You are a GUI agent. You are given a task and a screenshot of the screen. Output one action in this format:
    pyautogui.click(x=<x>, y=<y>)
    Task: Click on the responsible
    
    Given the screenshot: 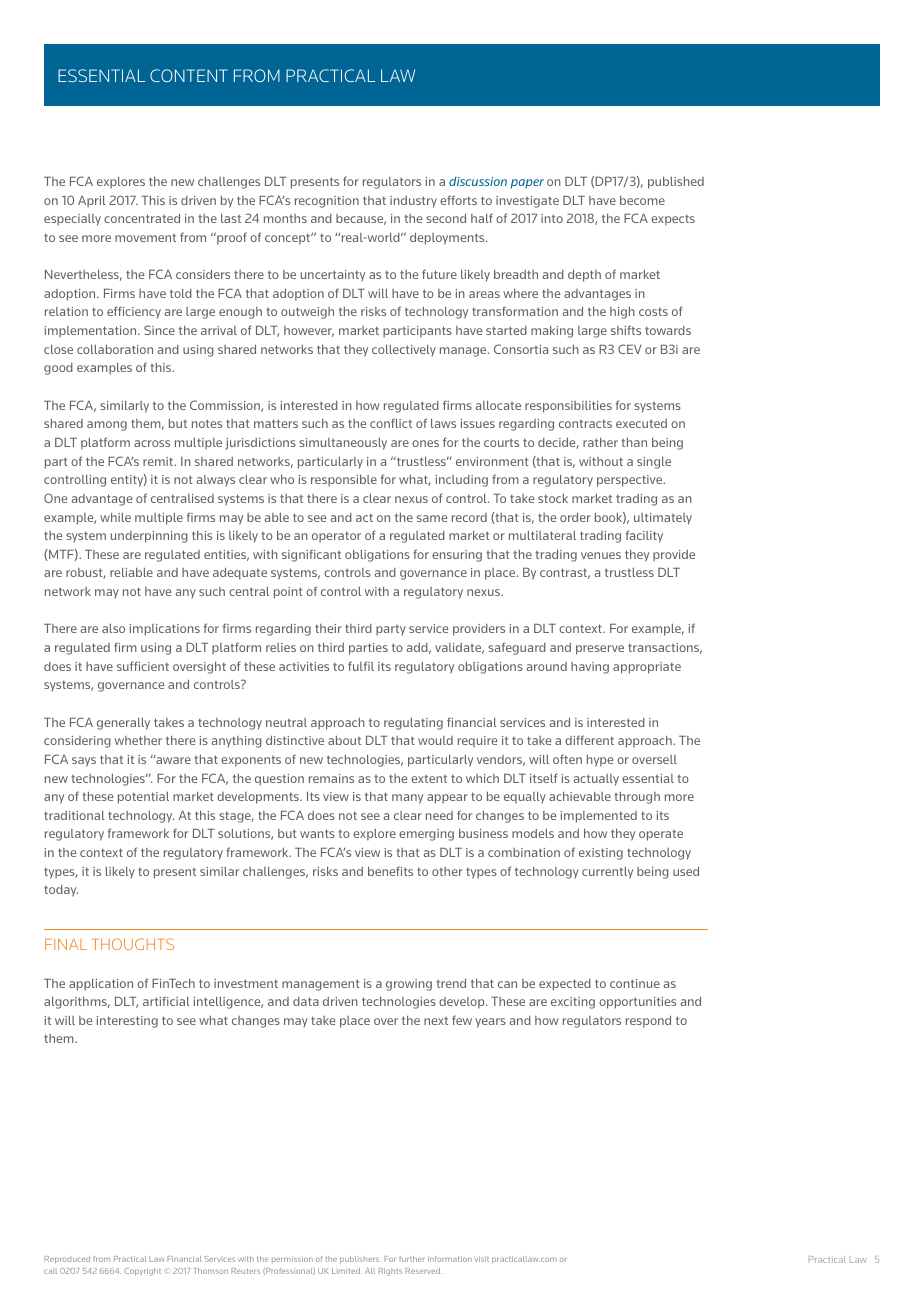 What is the action you would take?
    pyautogui.click(x=344, y=481)
